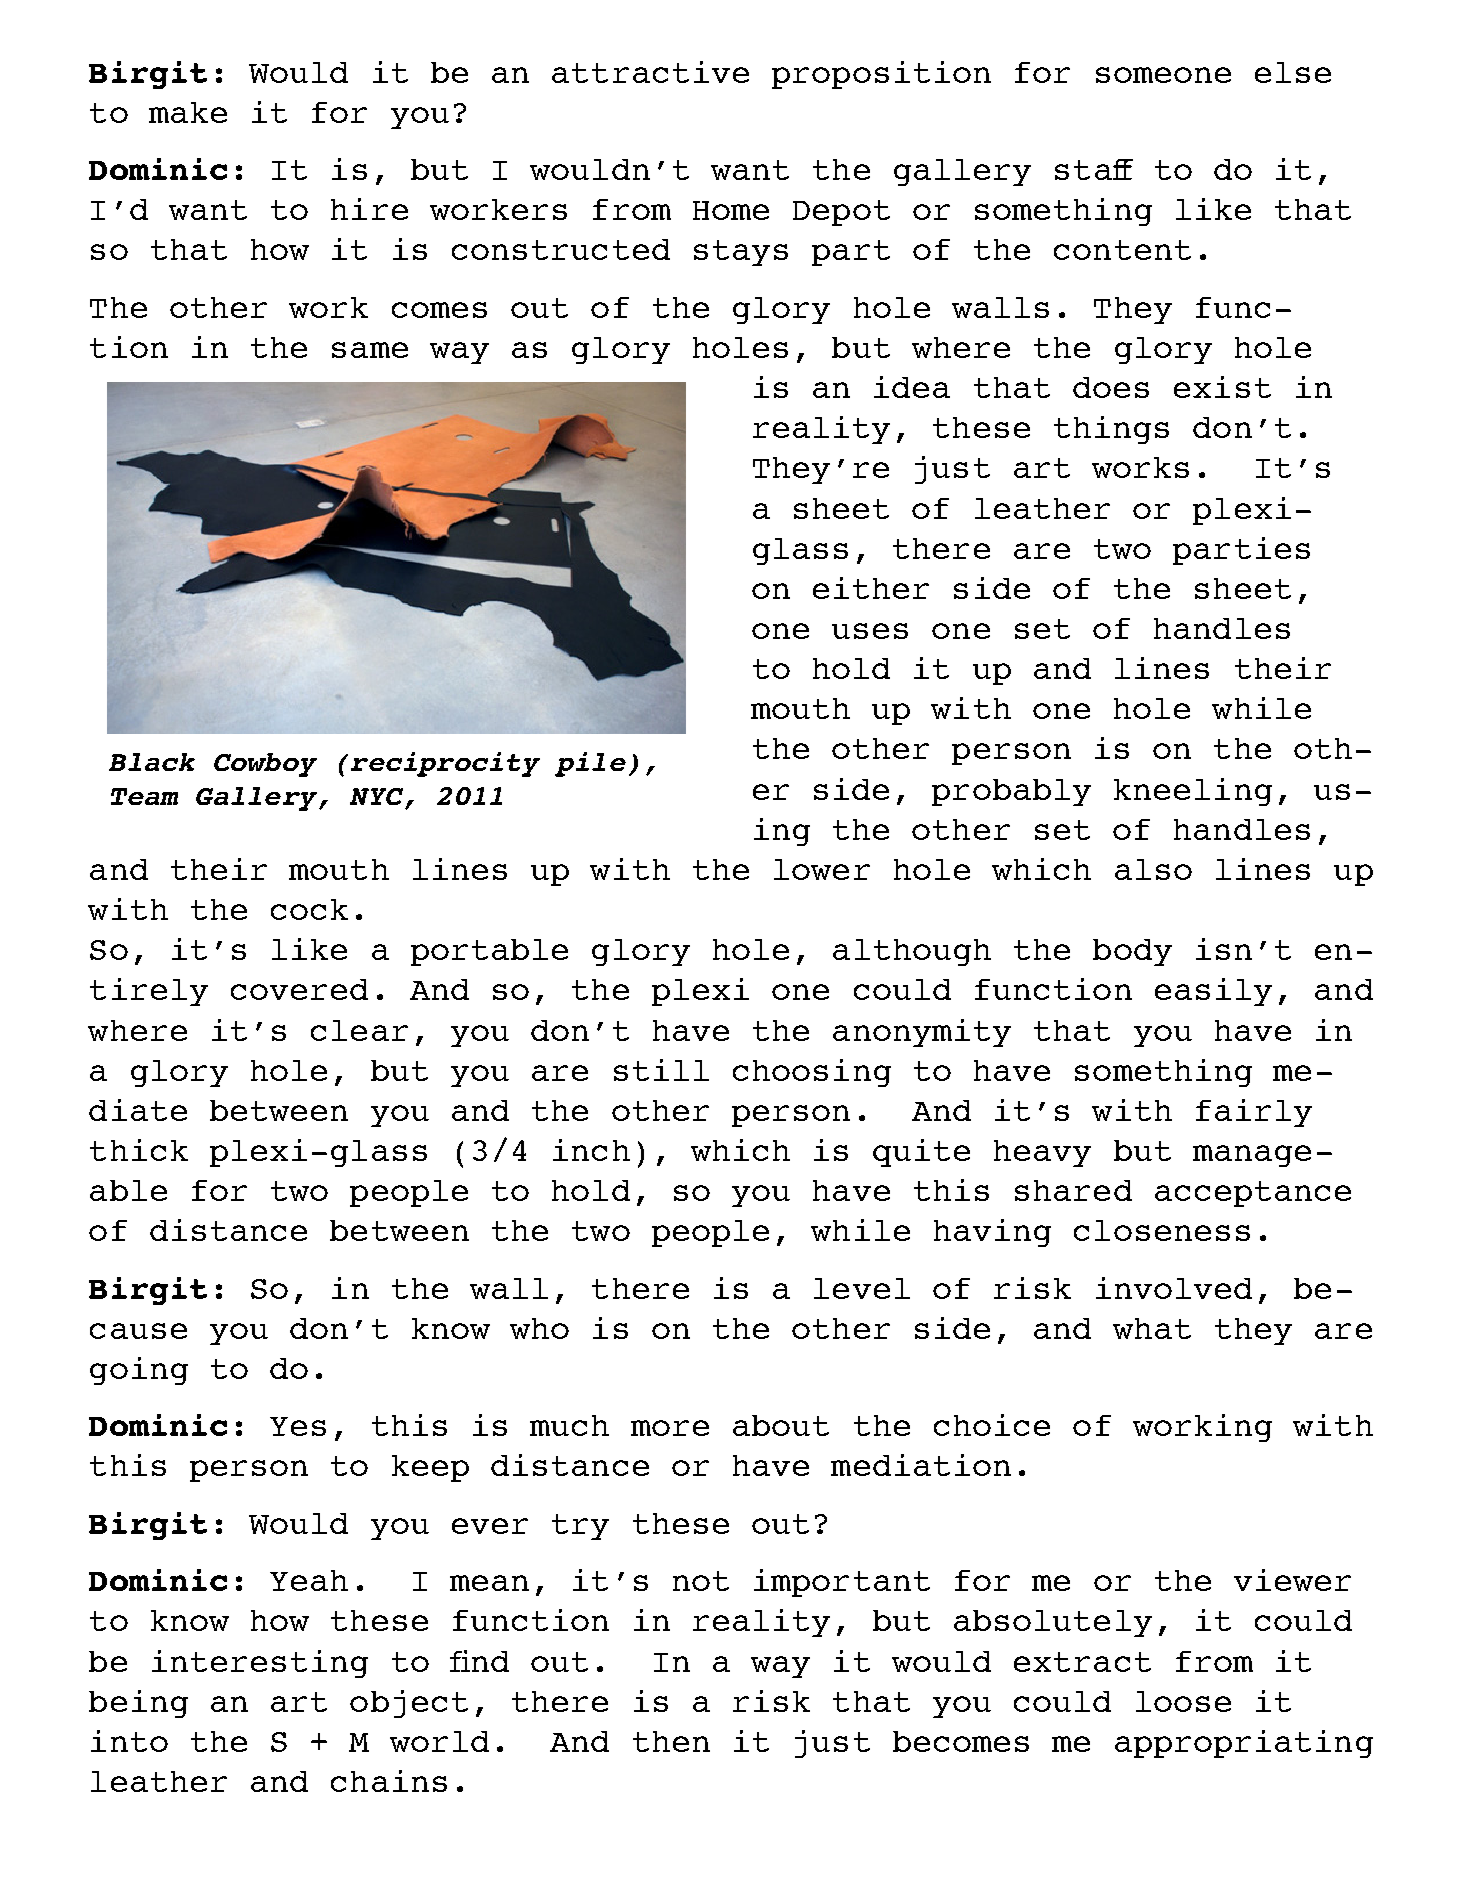 The image size is (1463, 1893). What do you see at coordinates (1183, 1701) in the screenshot?
I see `loose` at bounding box center [1183, 1701].
